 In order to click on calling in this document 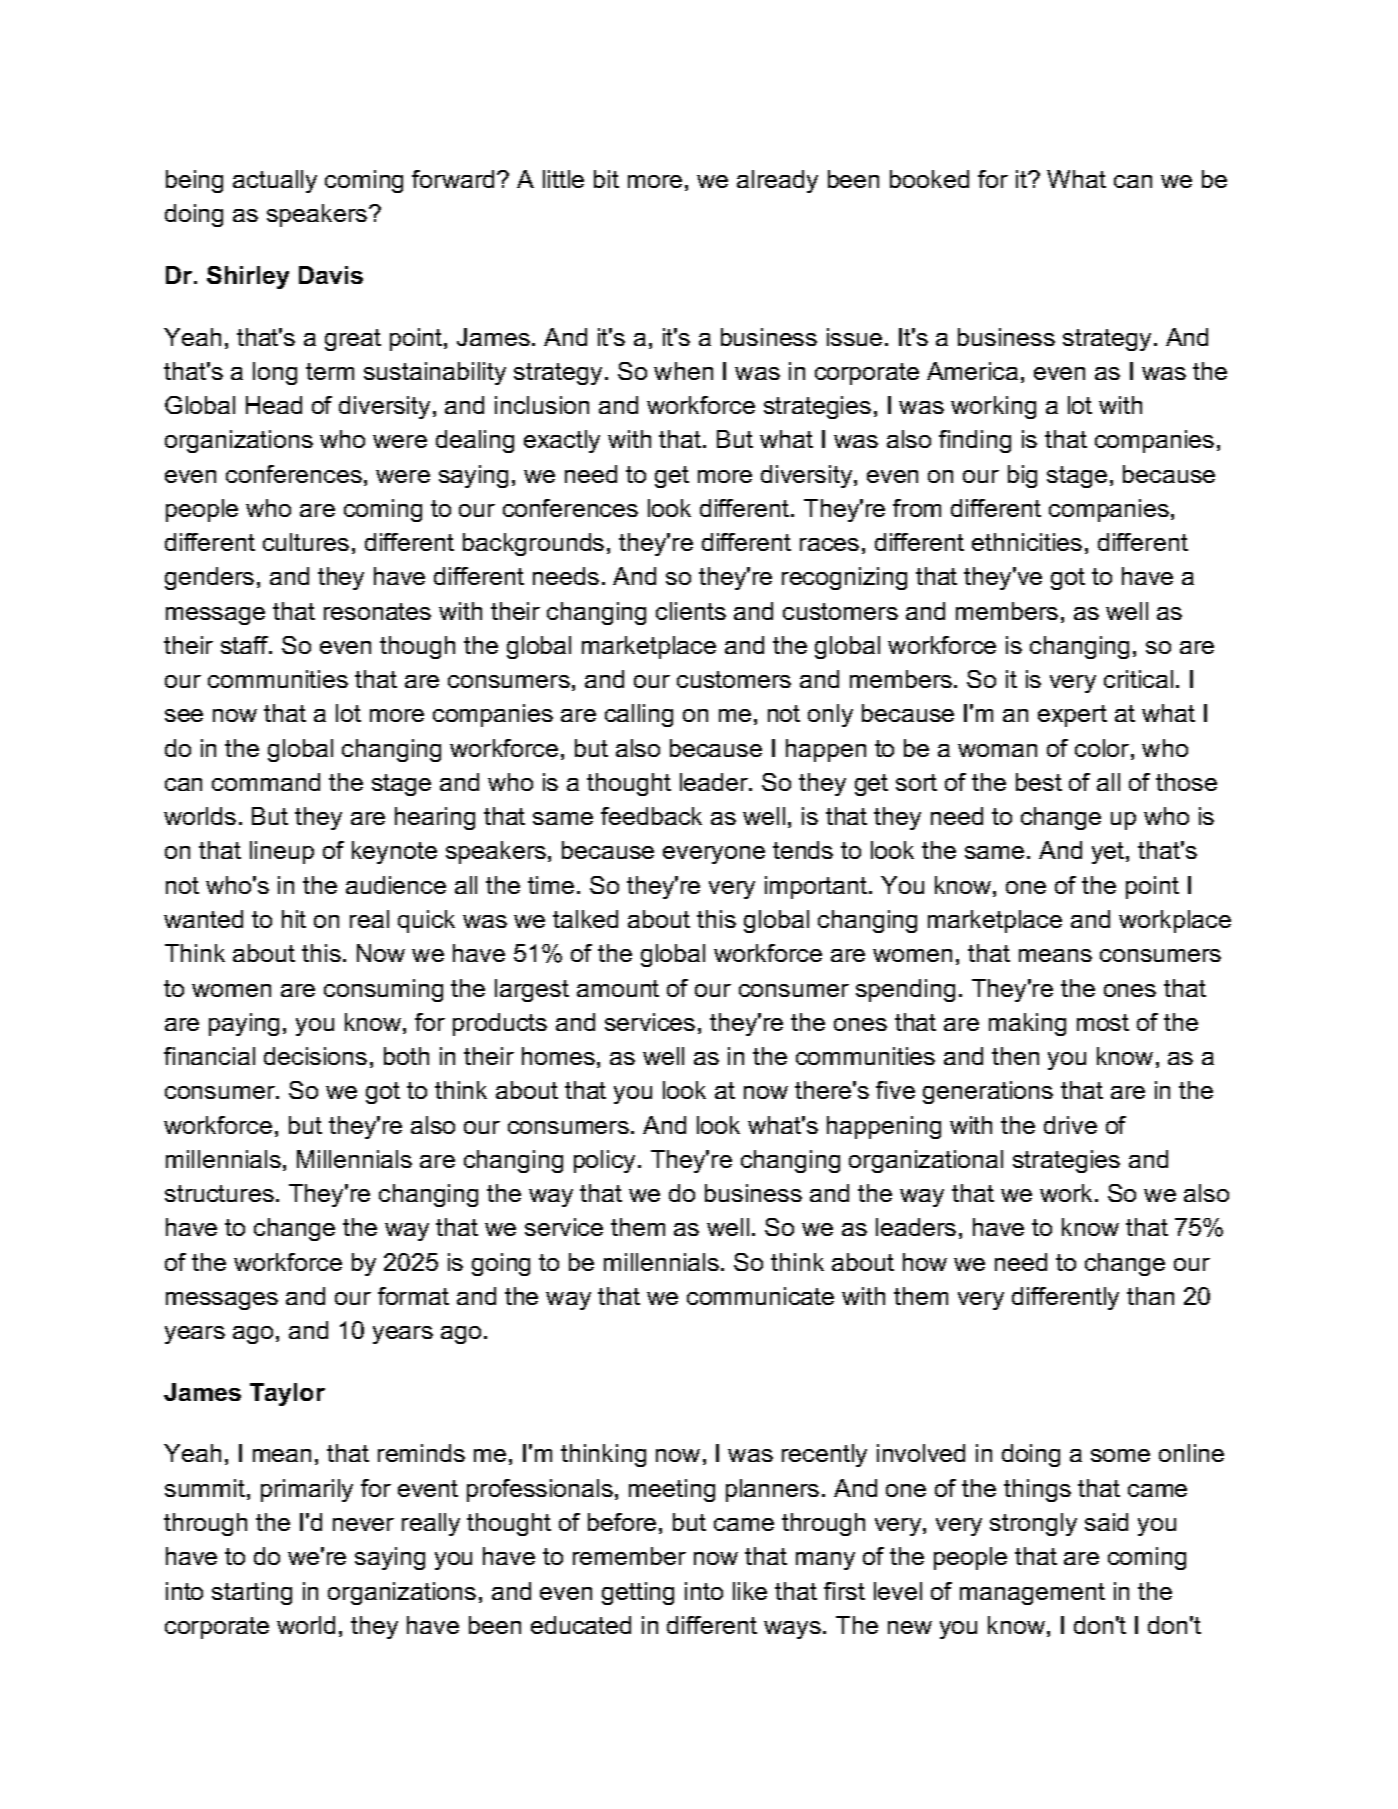, I will do `click(639, 715)`.
